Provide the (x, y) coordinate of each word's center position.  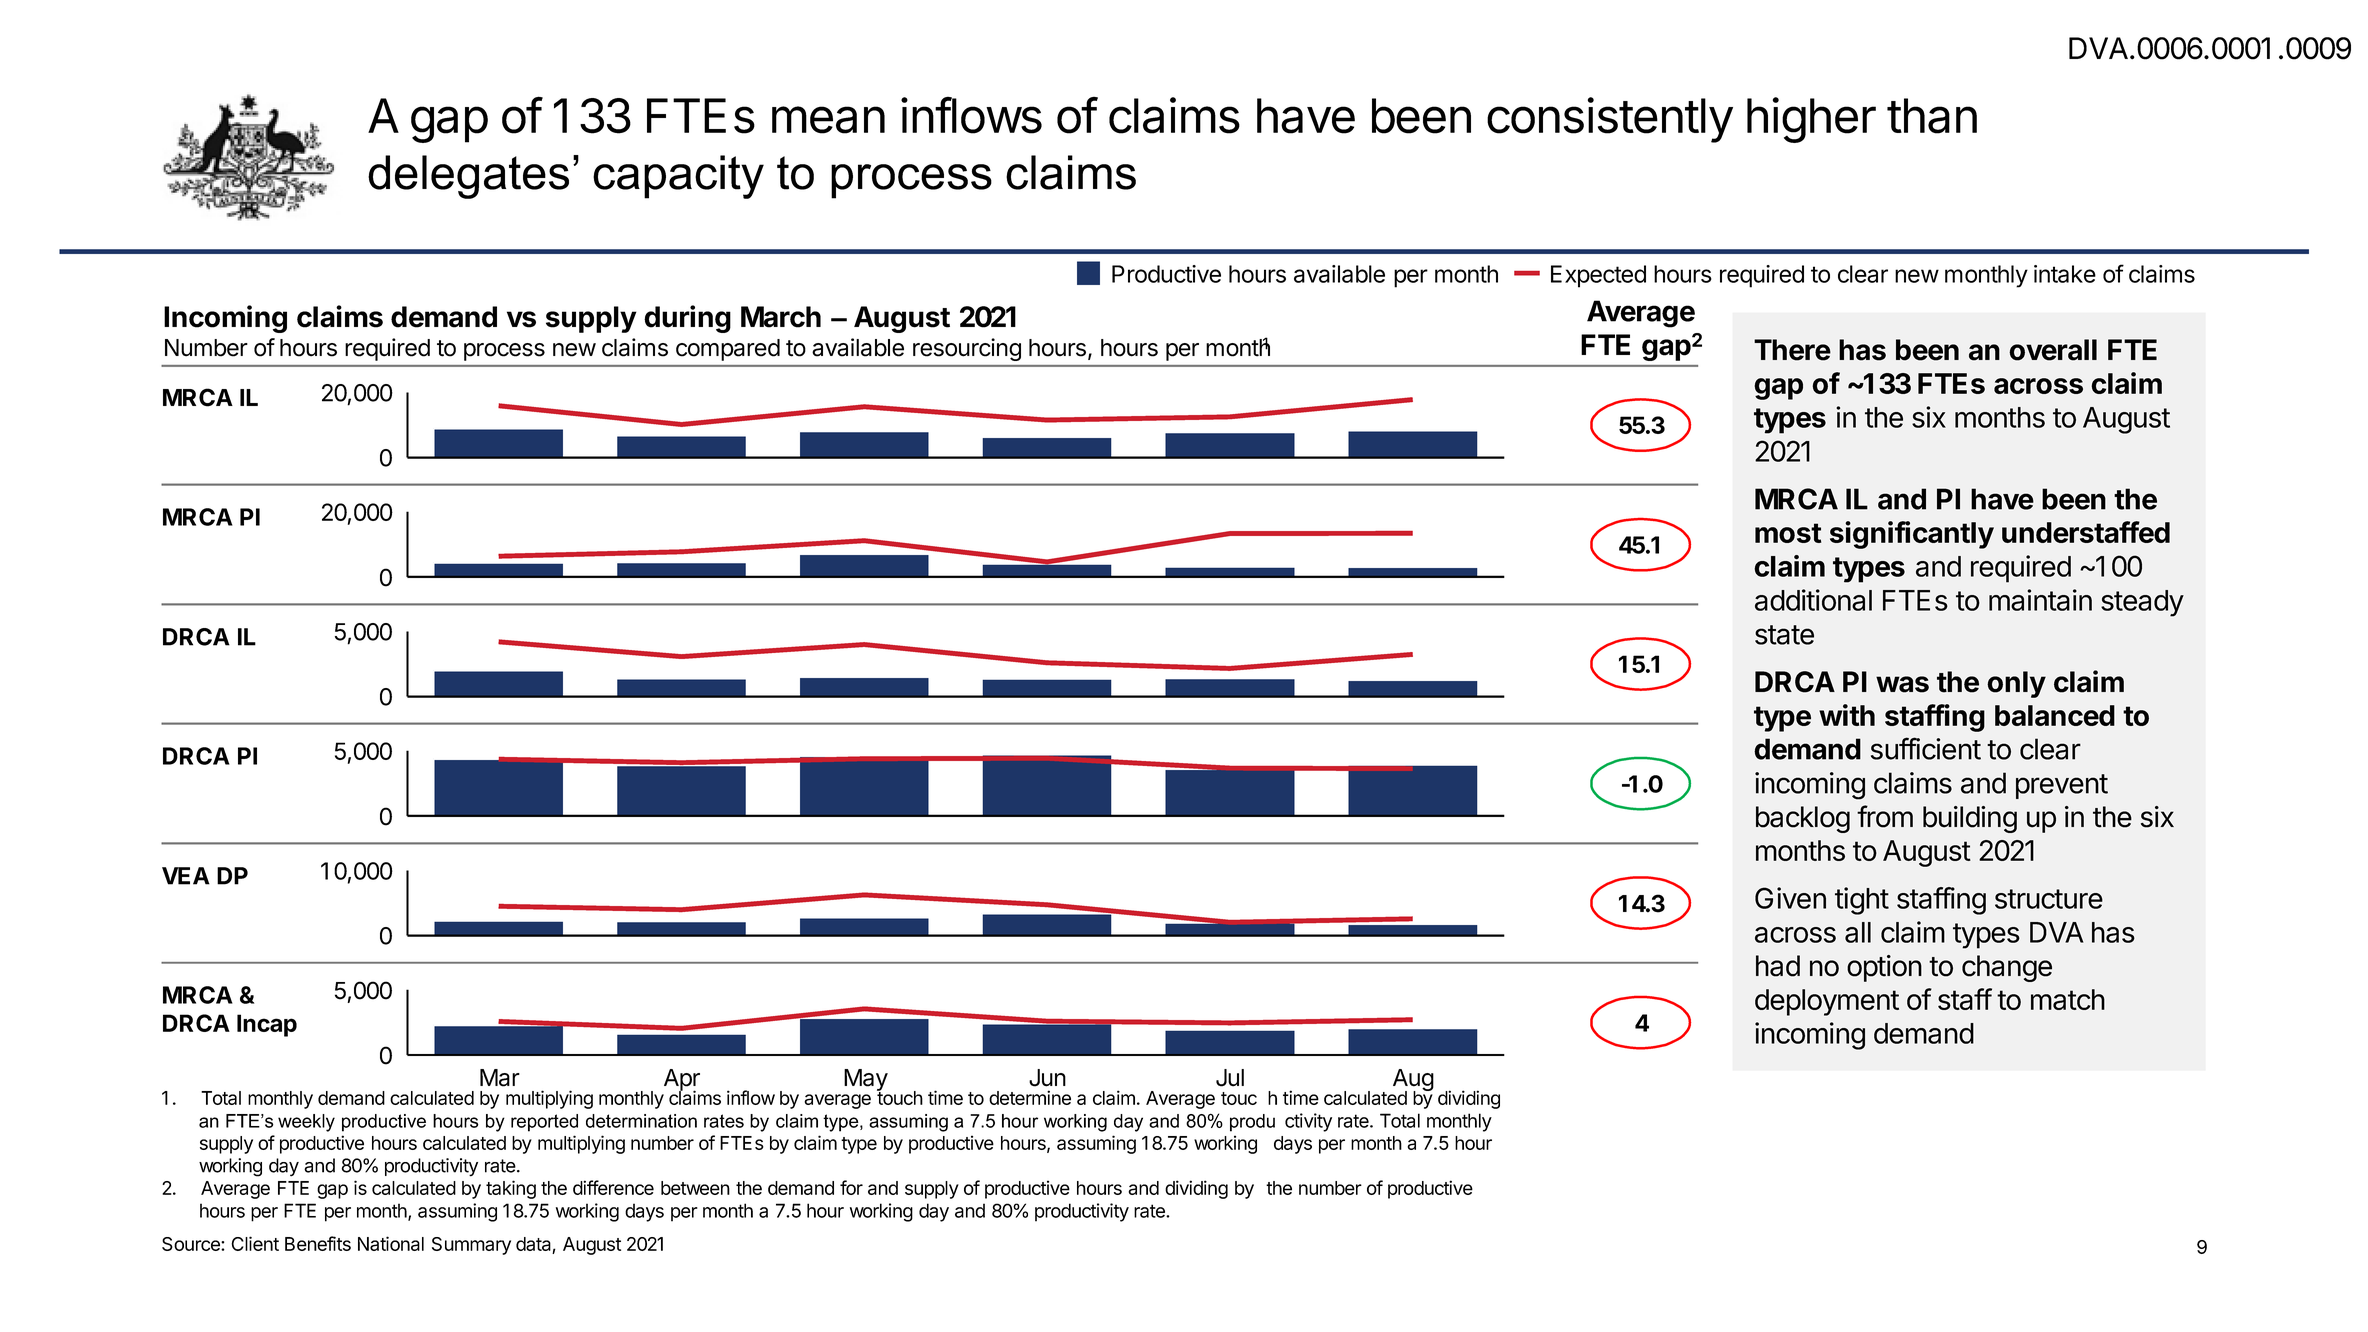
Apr (682, 1081)
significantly (1912, 535)
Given (1790, 898)
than (1932, 116)
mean (828, 120)
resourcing (967, 349)
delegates (468, 177)
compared (728, 350)
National (391, 1243)
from (1885, 816)
